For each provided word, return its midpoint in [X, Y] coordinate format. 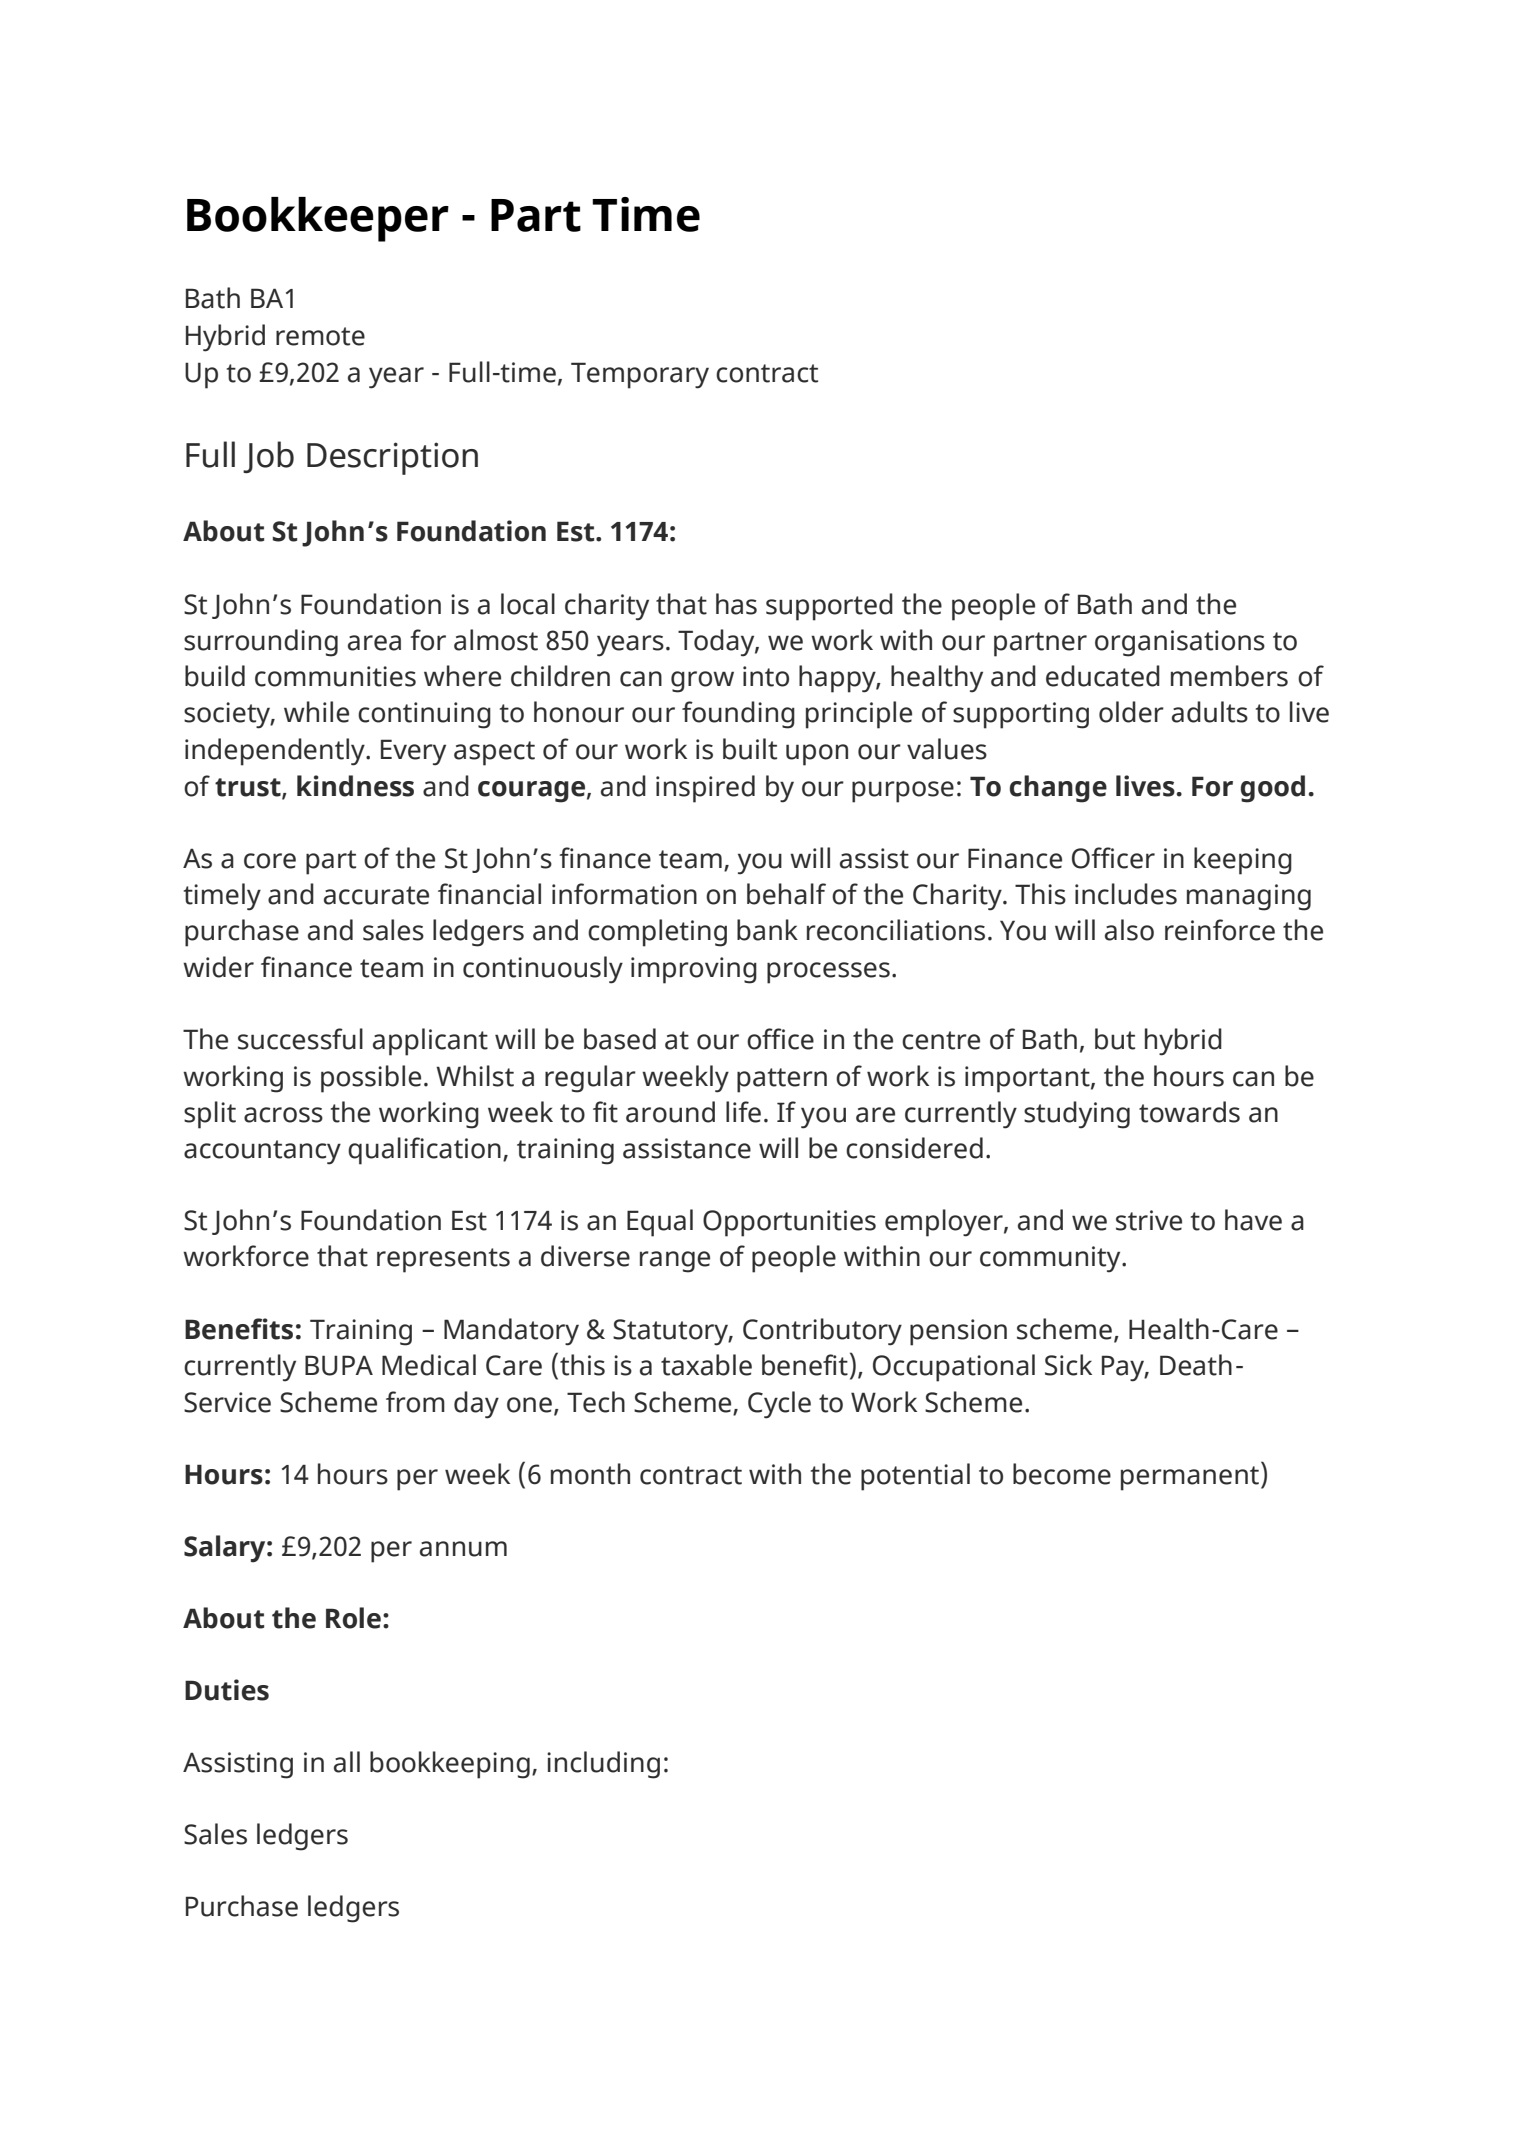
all [347, 1762]
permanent [1190, 1478]
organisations [1180, 643]
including [603, 1765]
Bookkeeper [318, 219]
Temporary [640, 375]
